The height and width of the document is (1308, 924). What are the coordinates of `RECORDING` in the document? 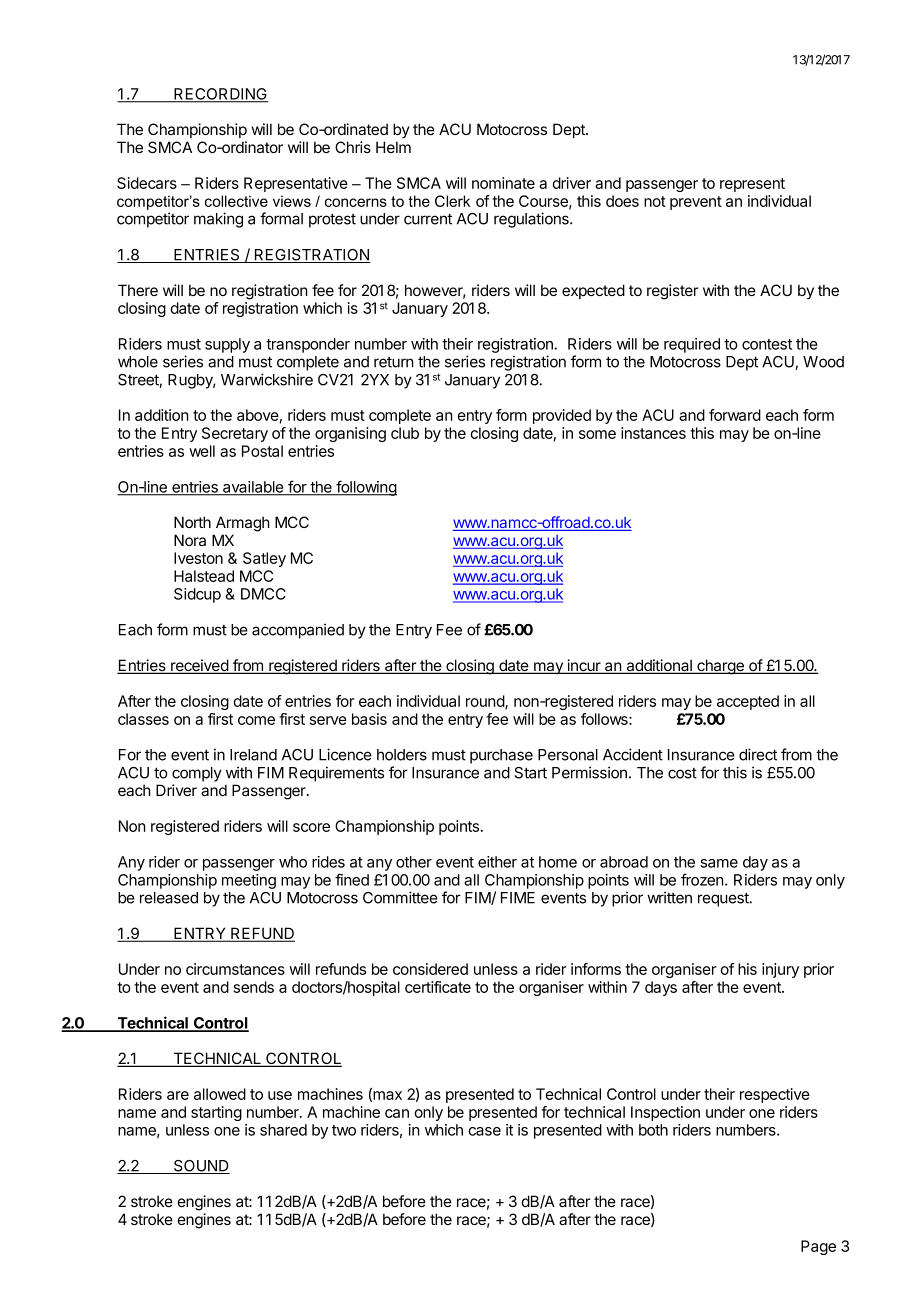 It's located at (220, 95).
